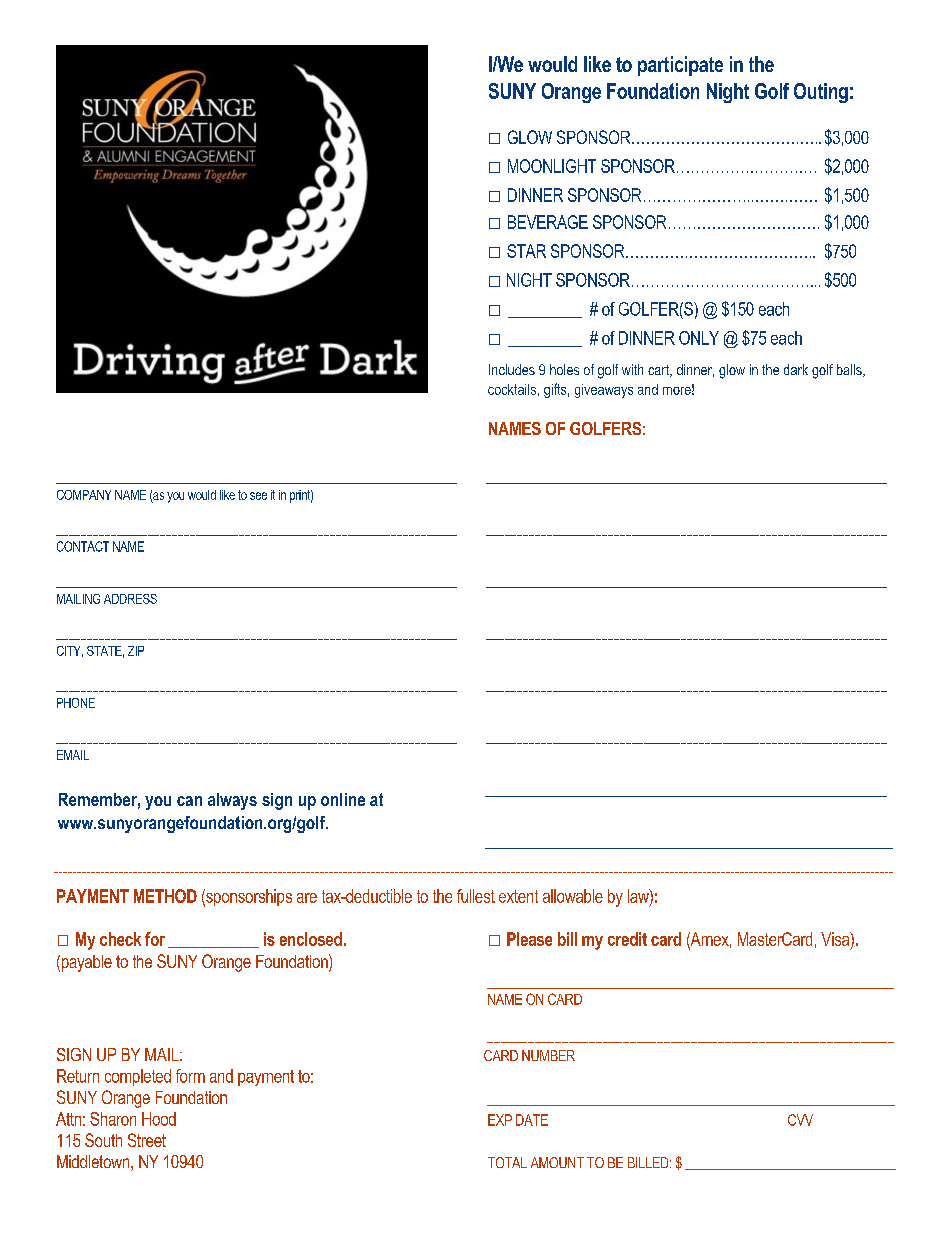 This screenshot has height=1233, width=952. Describe the element at coordinates (627, 939) in the screenshot. I see `credit` at that location.
